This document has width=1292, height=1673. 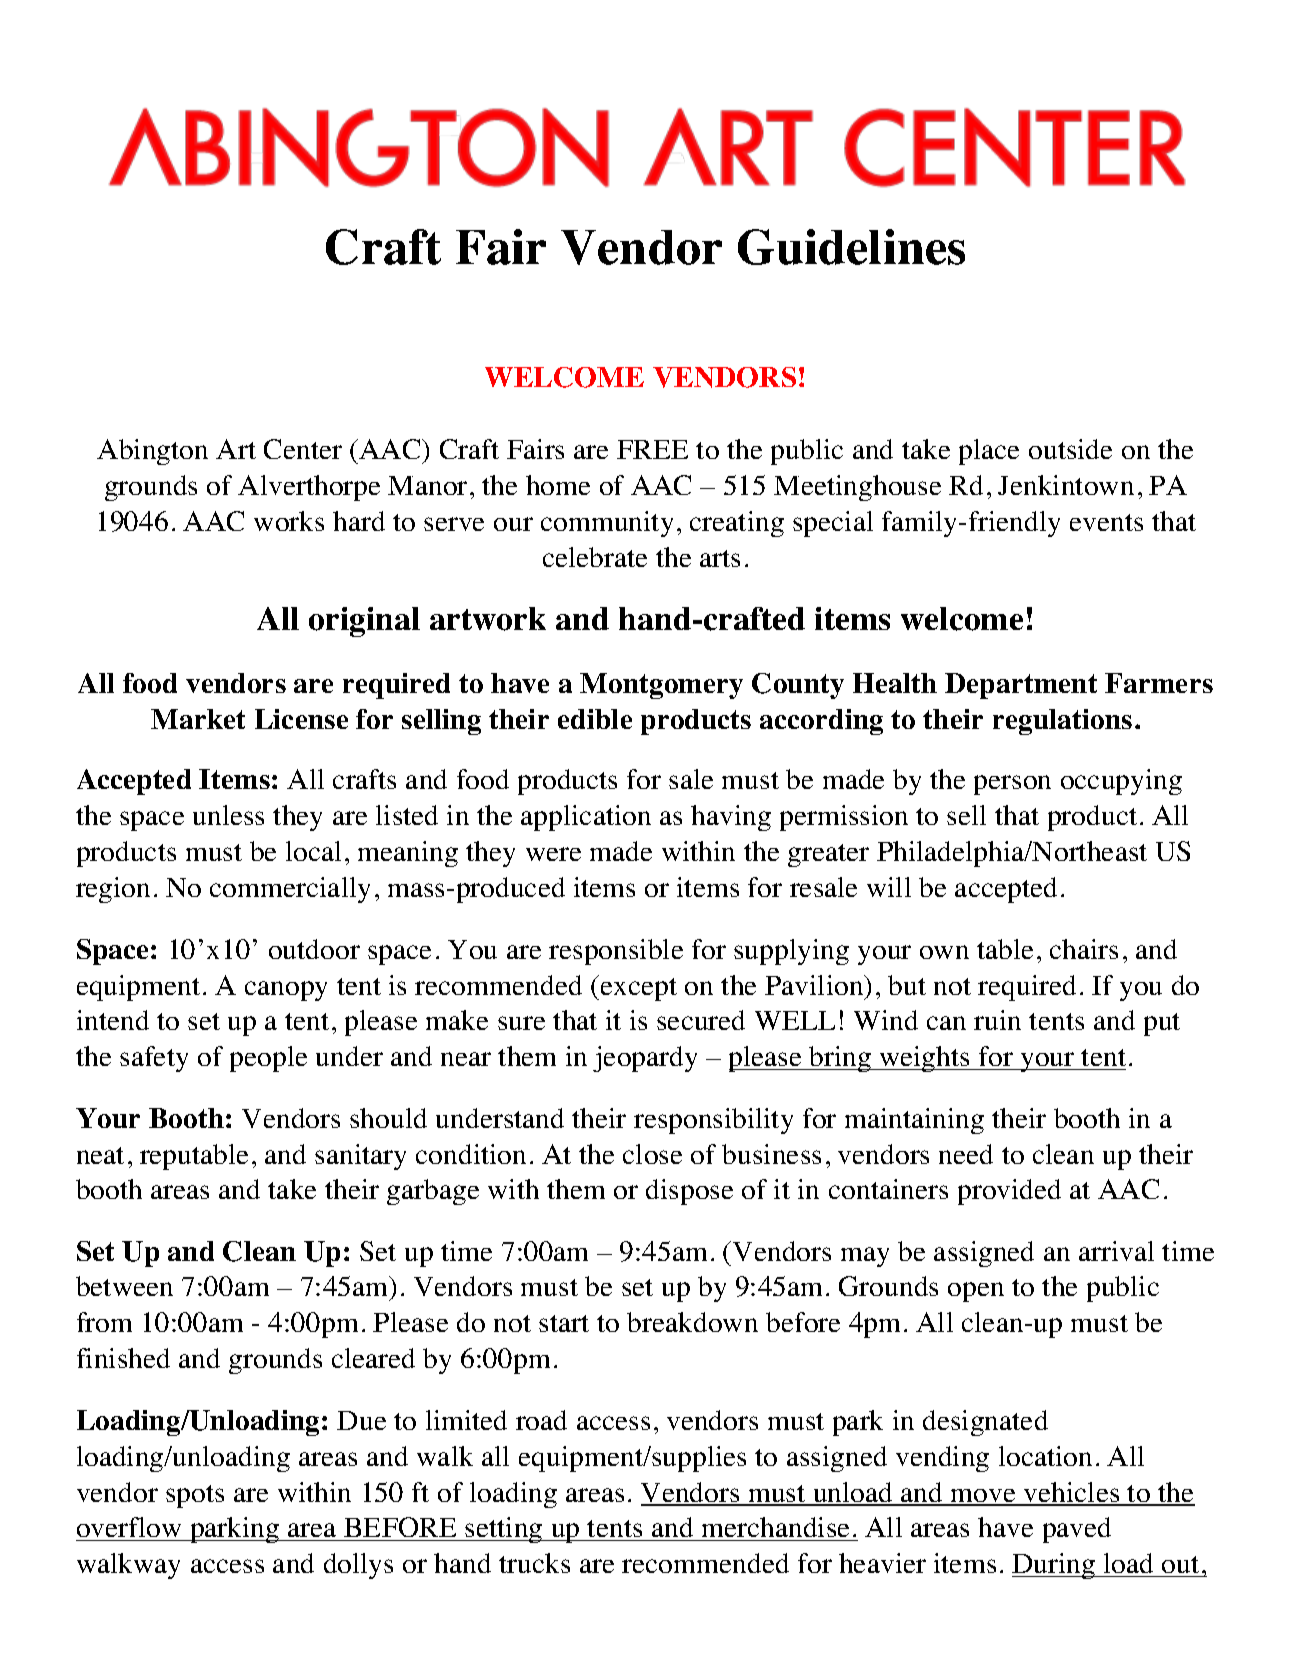 What do you see at coordinates (198, 719) in the document?
I see `Market` at bounding box center [198, 719].
